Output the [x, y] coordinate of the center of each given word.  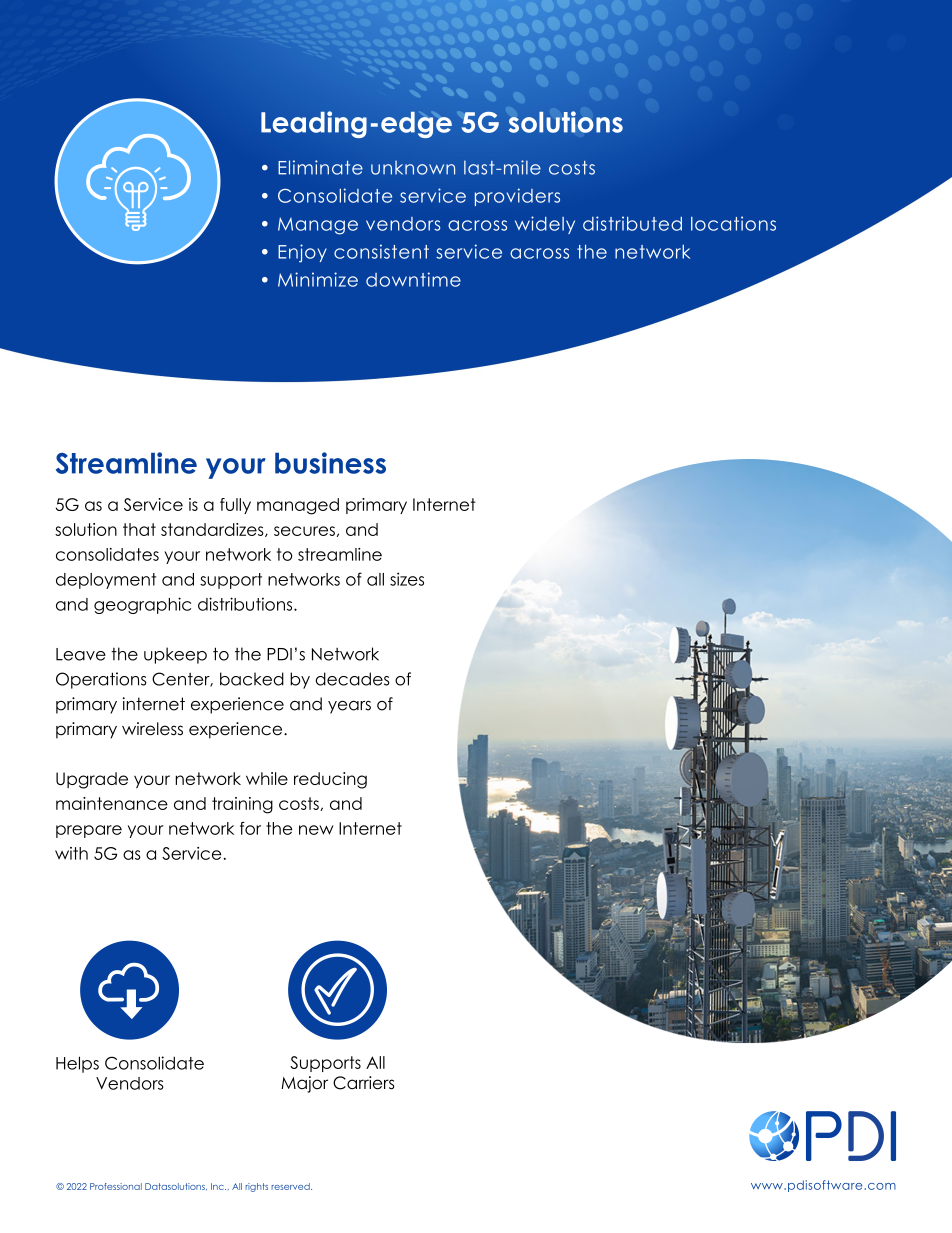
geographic [142, 605]
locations [733, 223]
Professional [116, 1186]
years [349, 707]
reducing [330, 780]
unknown [413, 168]
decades [353, 679]
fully [235, 506]
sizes [407, 579]
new [316, 830]
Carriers [364, 1083]
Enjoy [302, 253]
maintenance [112, 803]
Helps [77, 1064]
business [330, 463]
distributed [632, 223]
